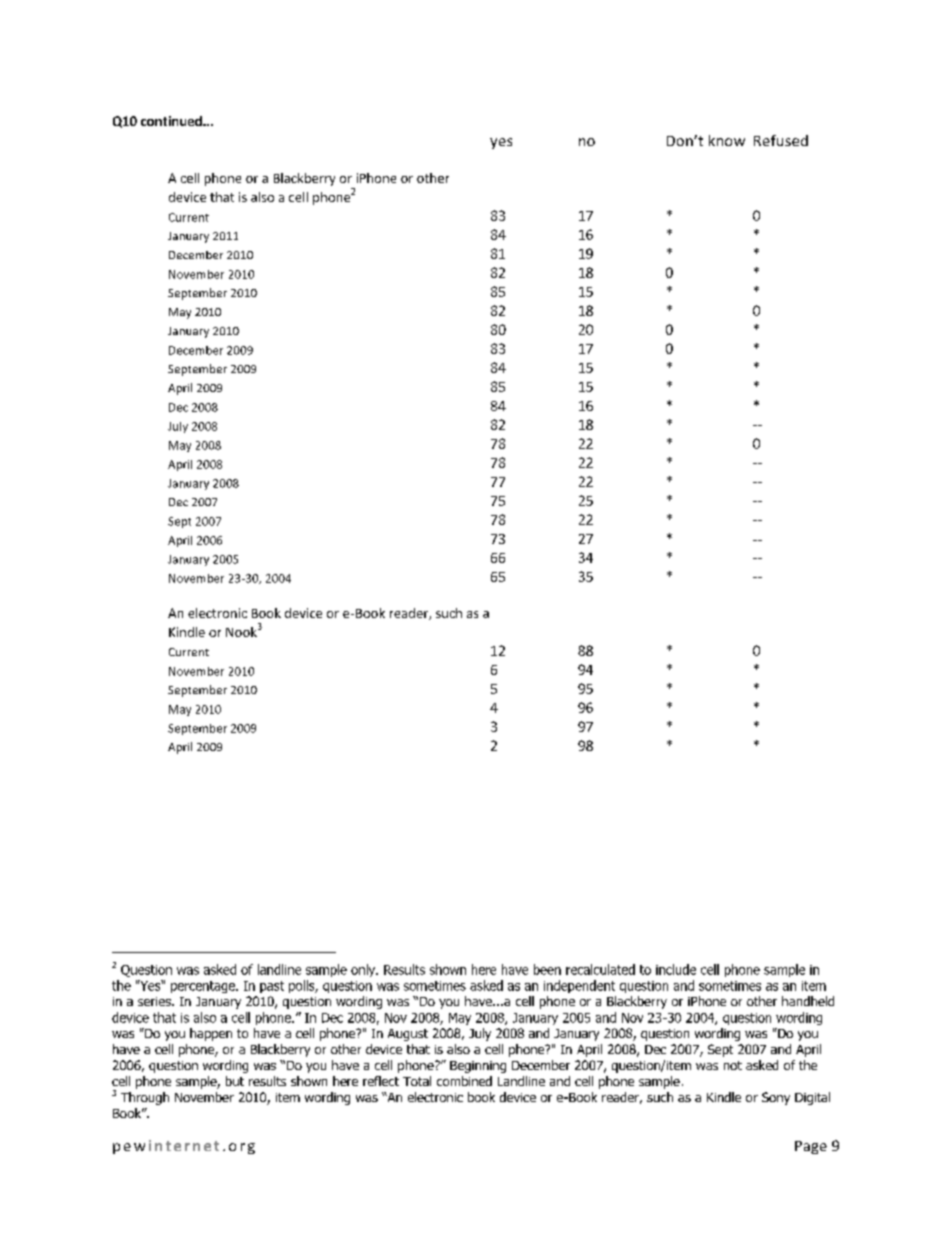 The height and width of the document is (1233, 952). Describe the element at coordinates (547, 969) in the document. I see `been` at that location.
